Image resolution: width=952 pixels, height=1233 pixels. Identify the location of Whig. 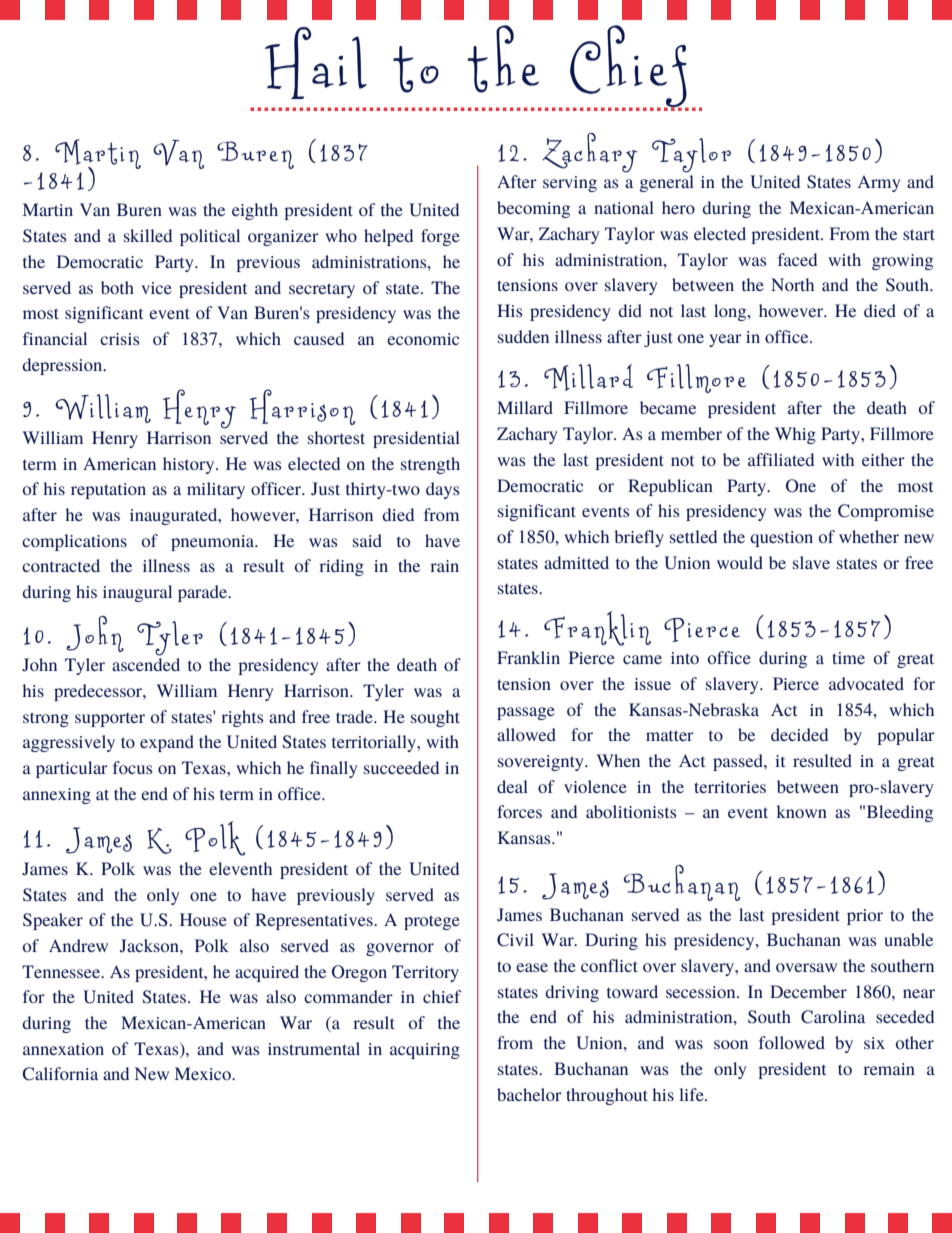
(795, 435).
